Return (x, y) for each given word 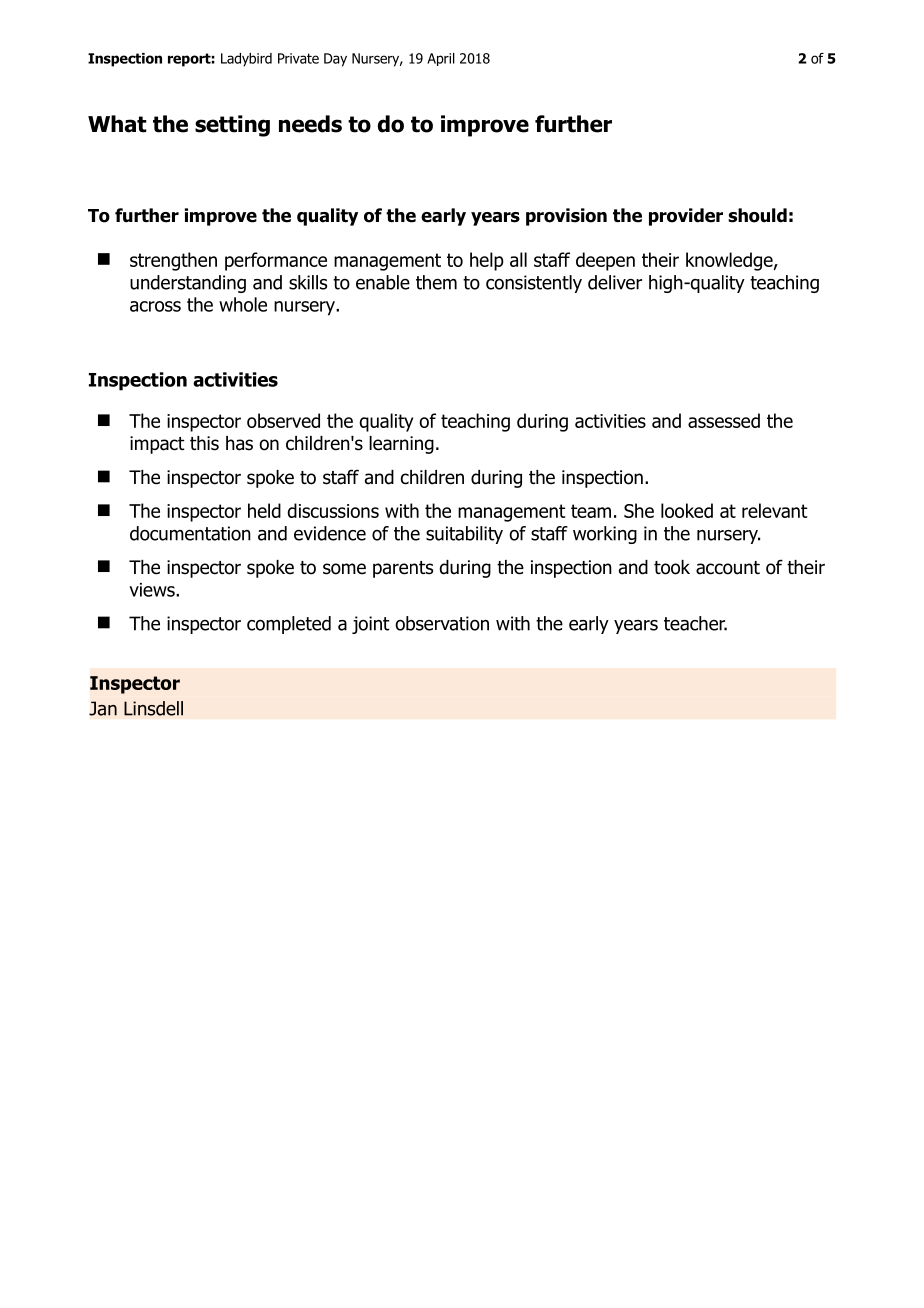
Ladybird (246, 60)
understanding (188, 284)
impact (157, 445)
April (441, 59)
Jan (103, 708)
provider (686, 217)
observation (442, 623)
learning (401, 445)
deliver (615, 282)
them (436, 282)
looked (687, 510)
